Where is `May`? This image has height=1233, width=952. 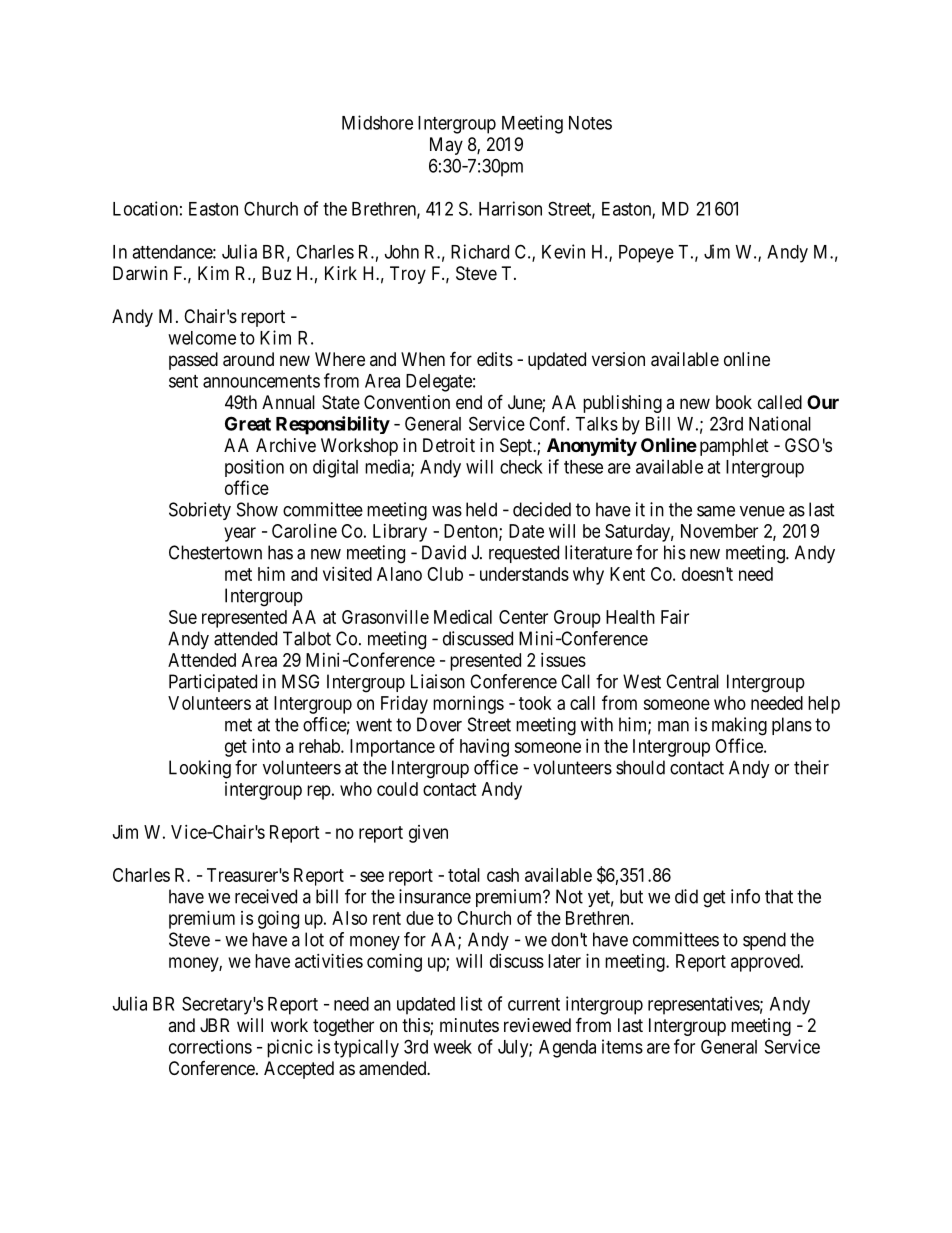
May is located at coordinates (446, 146).
